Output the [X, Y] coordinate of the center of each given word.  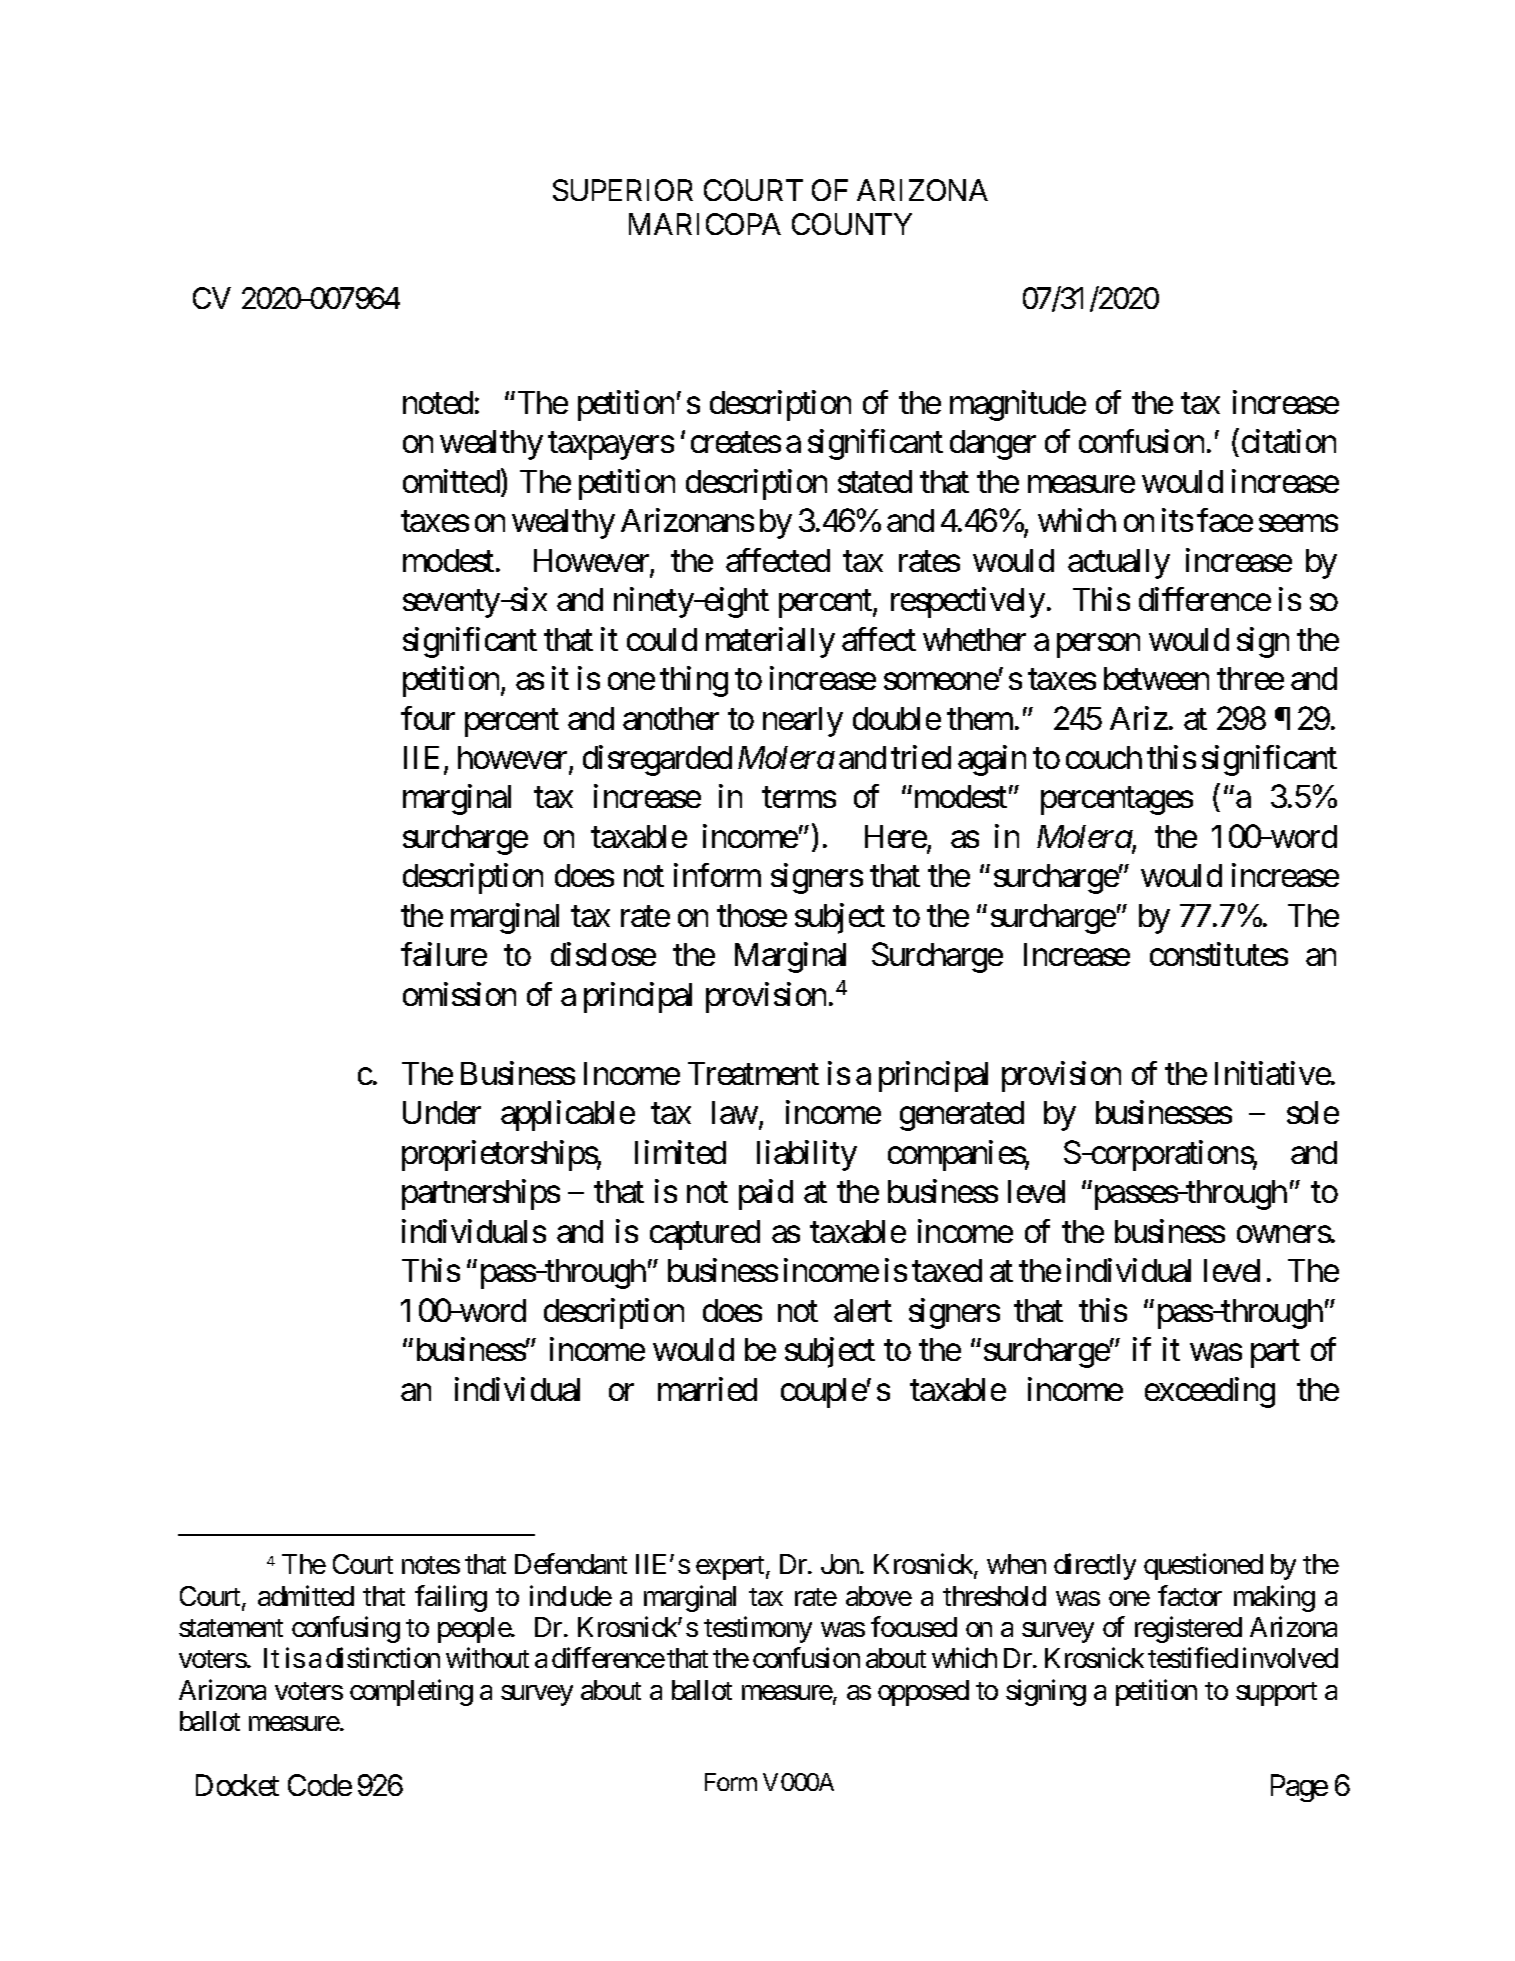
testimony [758, 1629]
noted [438, 402]
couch [1104, 757]
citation [1289, 441]
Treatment [753, 1073]
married [707, 1389]
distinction [383, 1657]
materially [770, 642]
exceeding [1210, 1392]
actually [1119, 564]
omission [459, 994]
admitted [306, 1595]
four [428, 718]
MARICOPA [705, 224]
